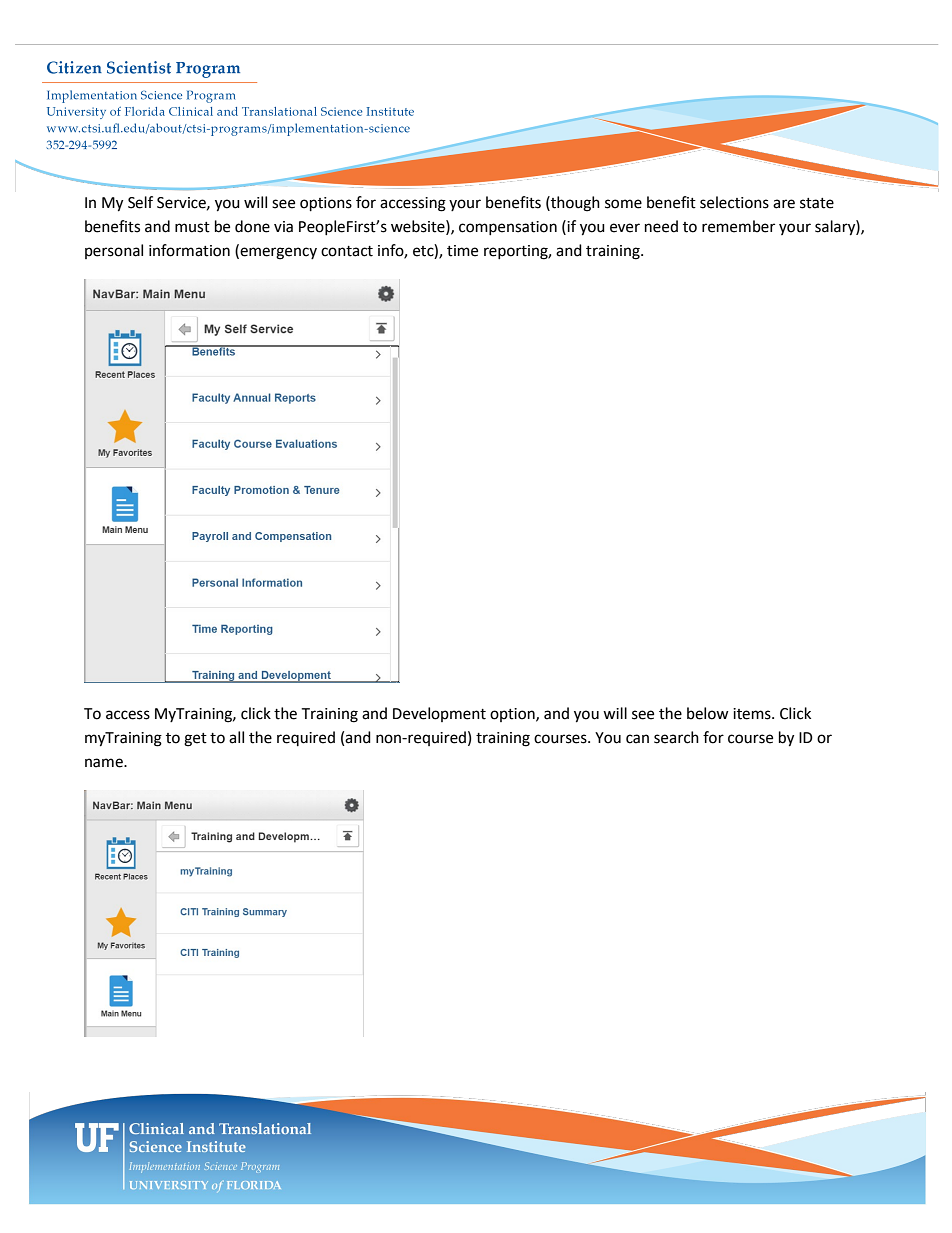  Describe the element at coordinates (637, 739) in the screenshot. I see `can` at that location.
